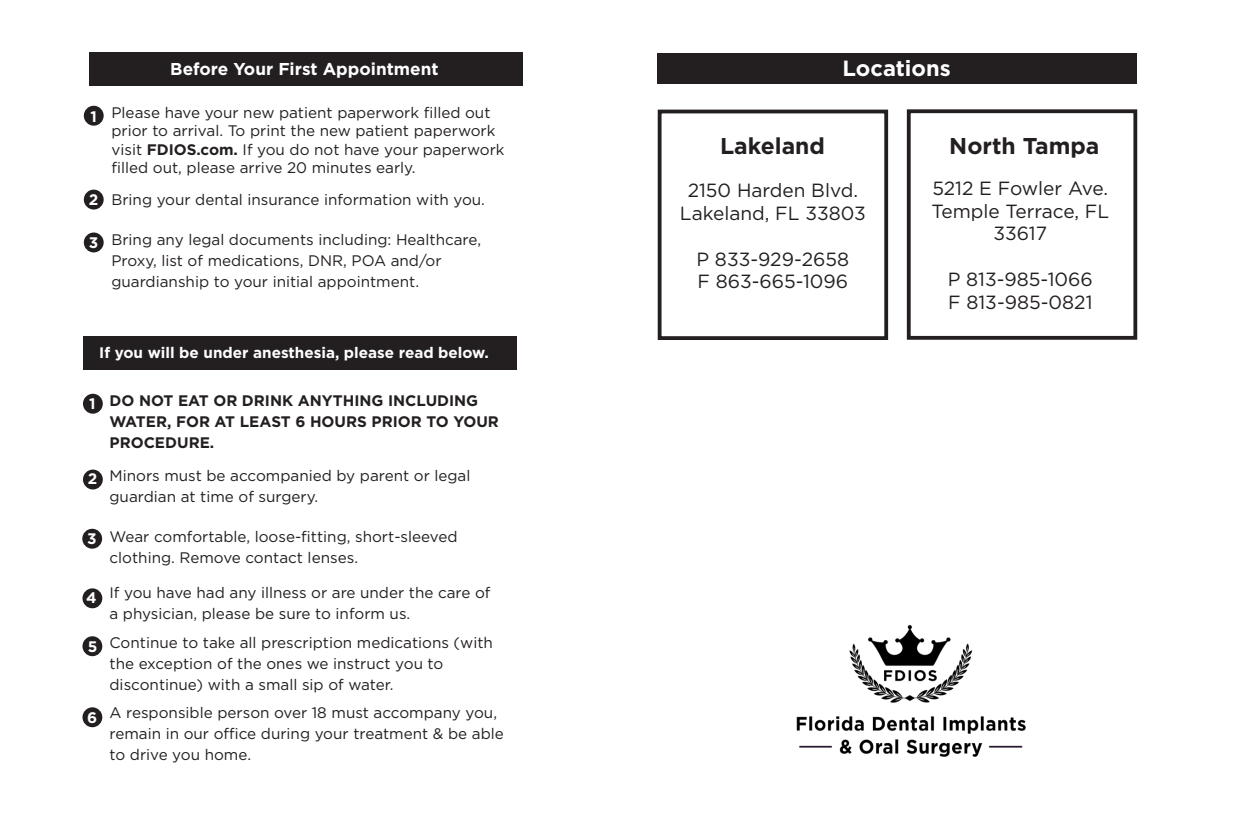 This page has height=824, width=1236. What do you see at coordinates (369, 260) in the page?
I see `POA` at bounding box center [369, 260].
